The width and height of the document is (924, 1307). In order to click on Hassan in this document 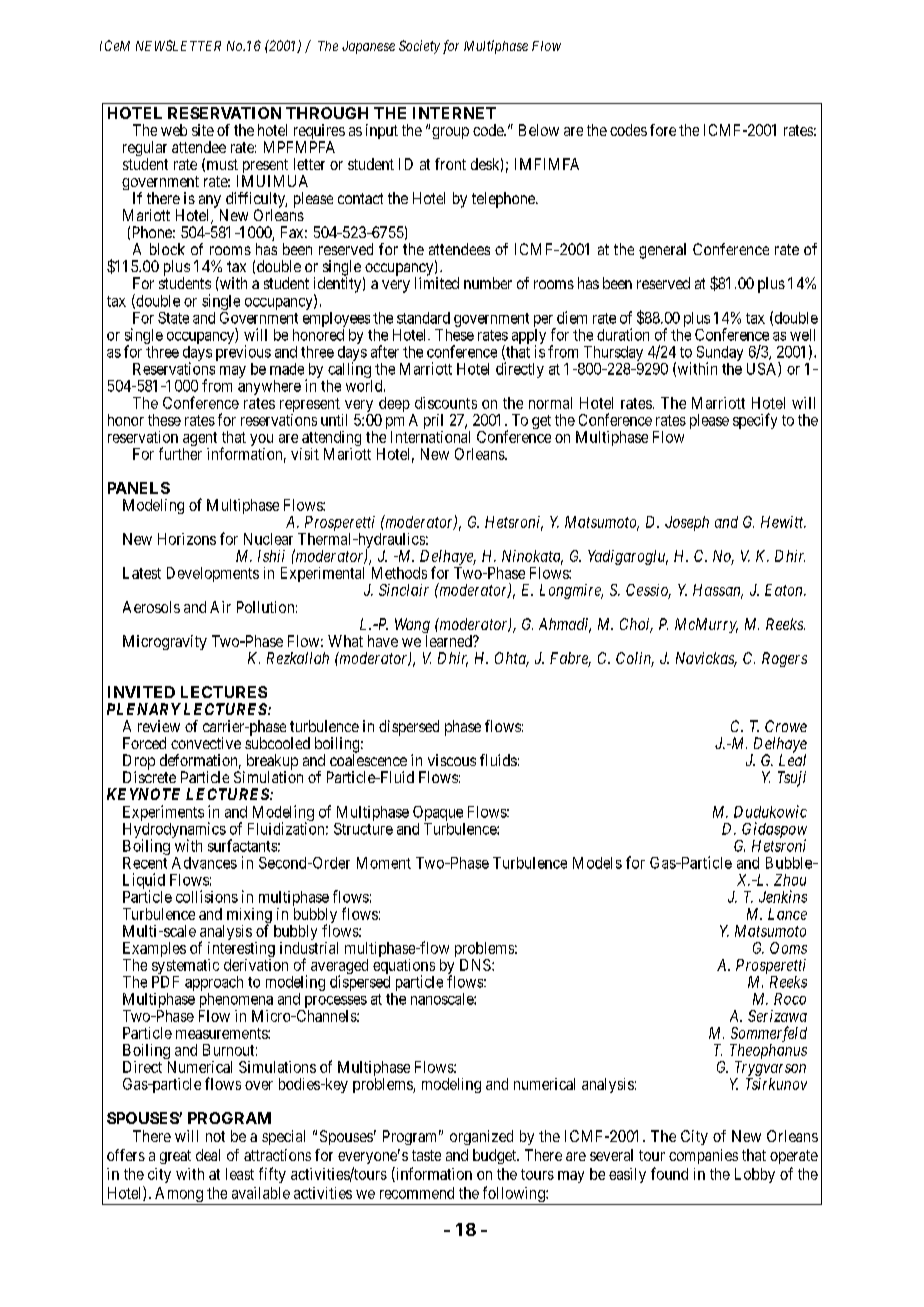, I will do `click(718, 591)`.
